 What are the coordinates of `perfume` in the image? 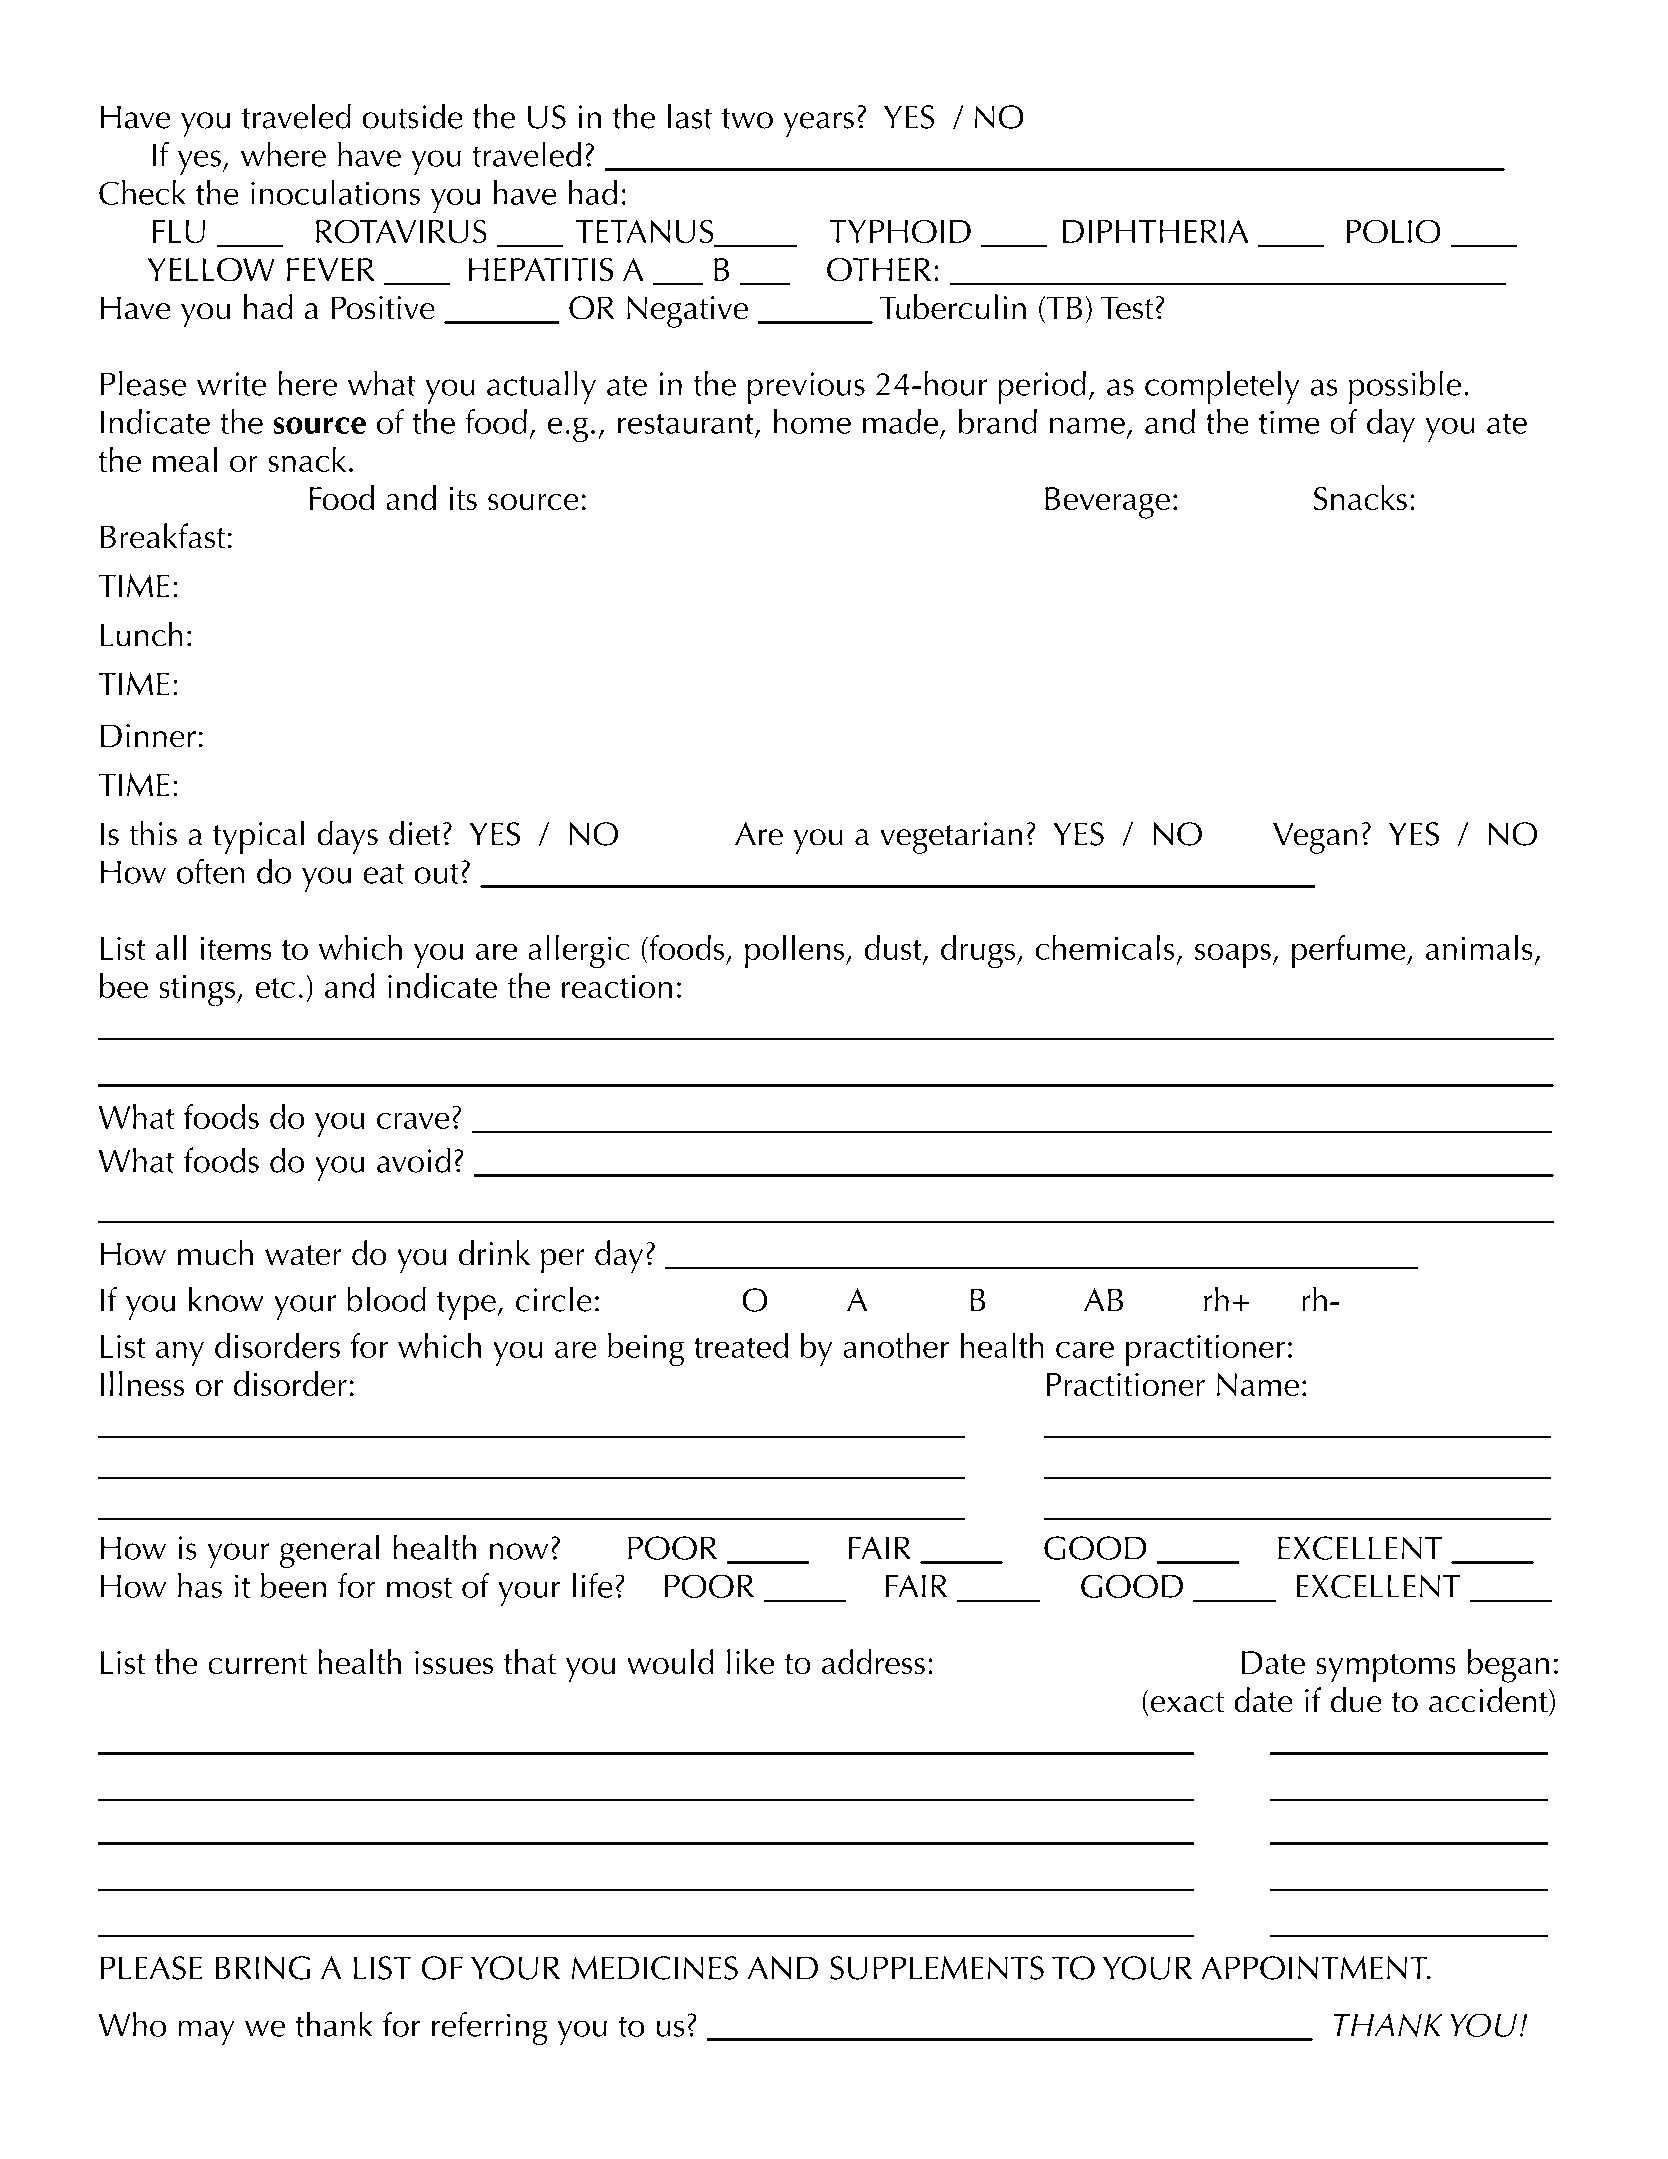 It's located at (1350, 951).
